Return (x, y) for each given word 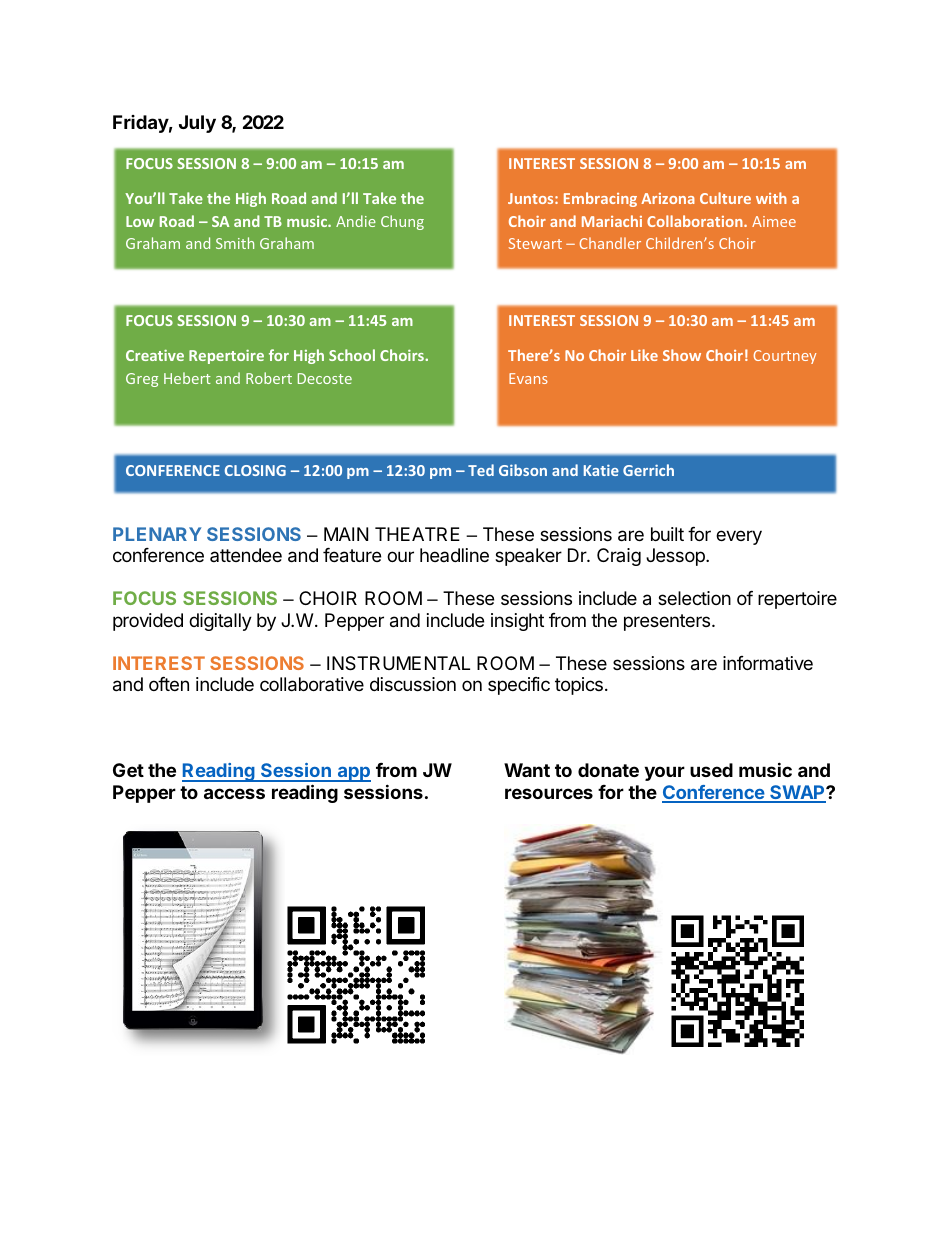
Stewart (535, 243)
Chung (402, 222)
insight (517, 622)
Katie (601, 470)
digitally (220, 622)
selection (694, 598)
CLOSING (255, 470)
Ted (481, 470)
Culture (725, 198)
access (234, 793)
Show (682, 355)
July (197, 124)
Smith (235, 243)
